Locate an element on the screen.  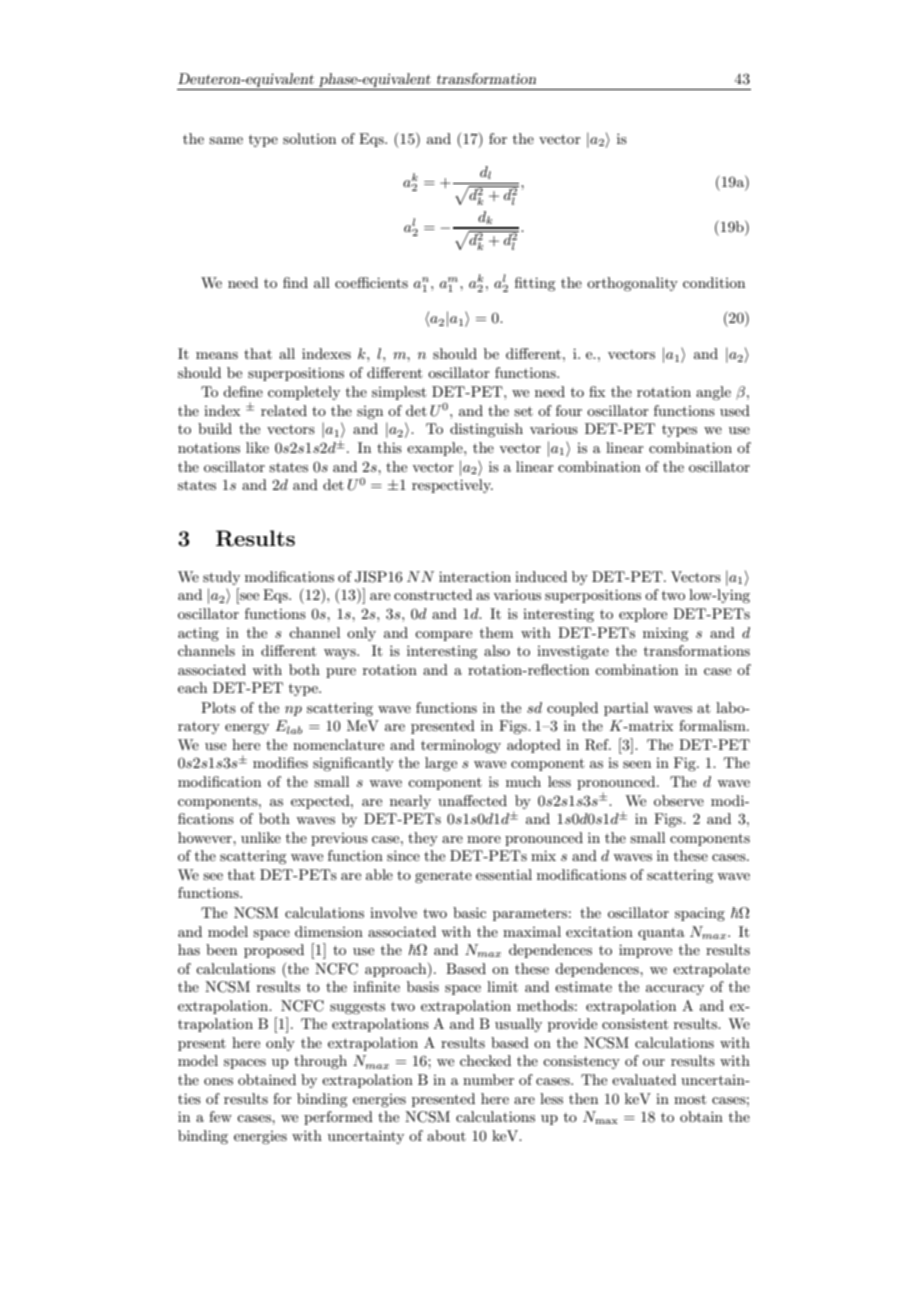
generate is located at coordinates (443, 876).
